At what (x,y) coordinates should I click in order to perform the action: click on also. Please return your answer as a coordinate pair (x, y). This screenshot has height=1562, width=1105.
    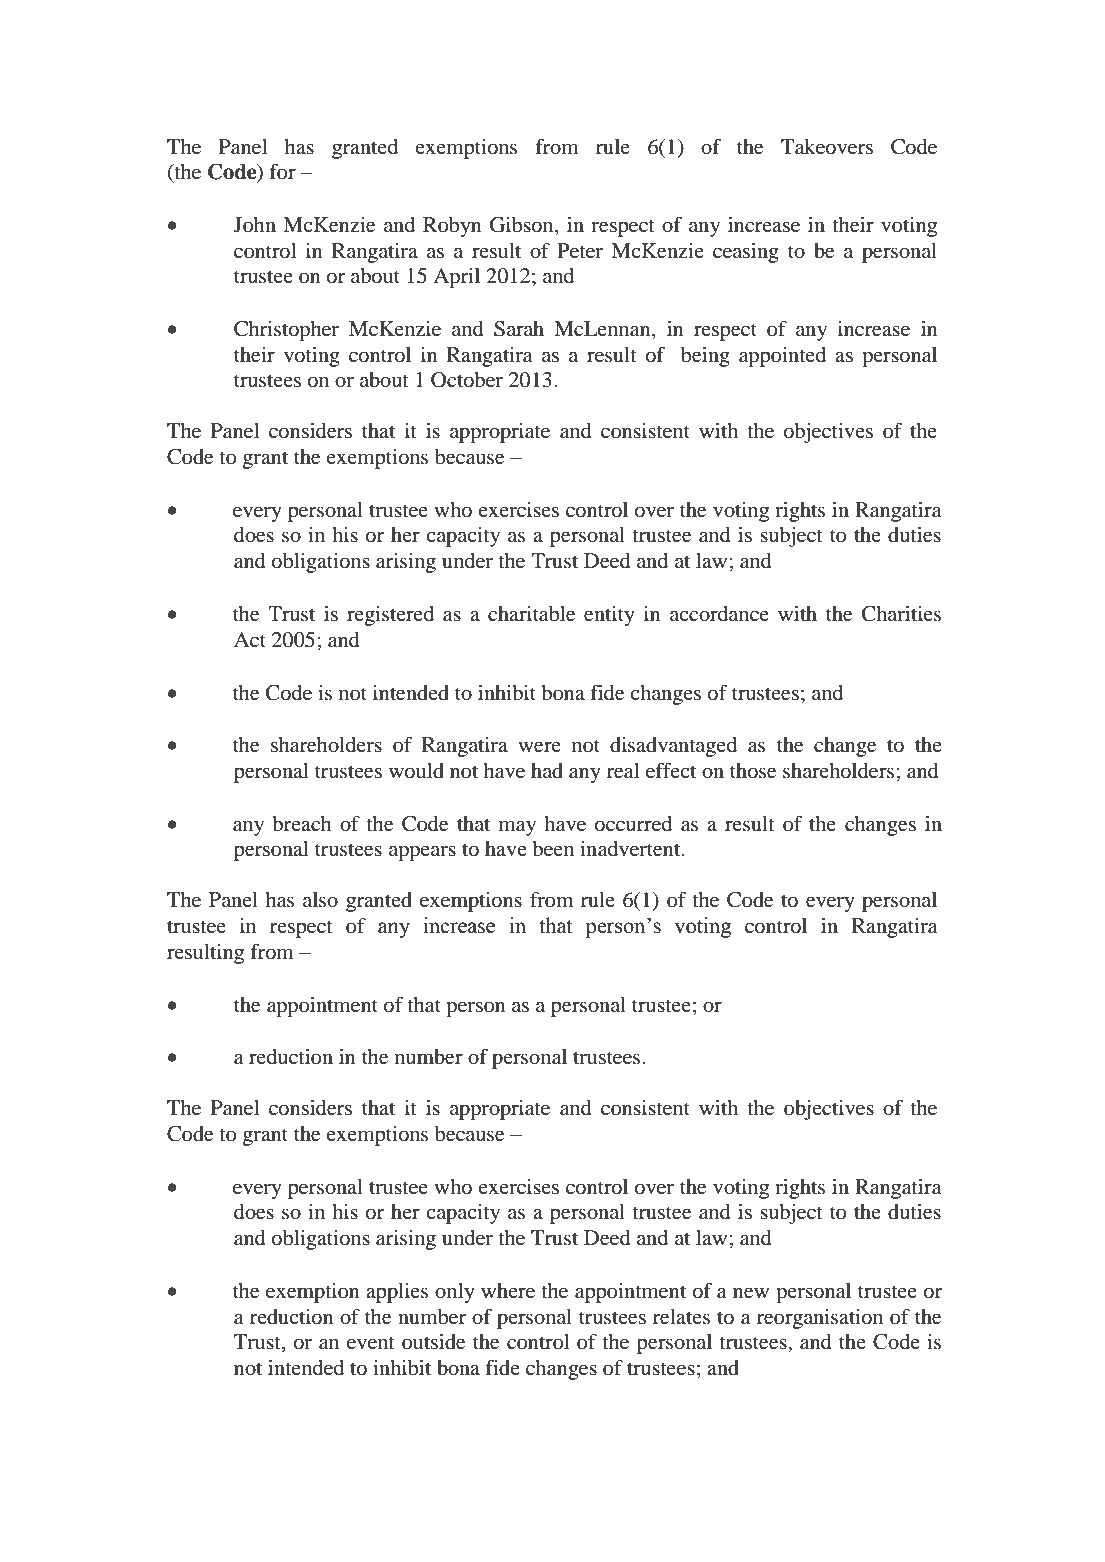
    Looking at the image, I should click on (320, 900).
